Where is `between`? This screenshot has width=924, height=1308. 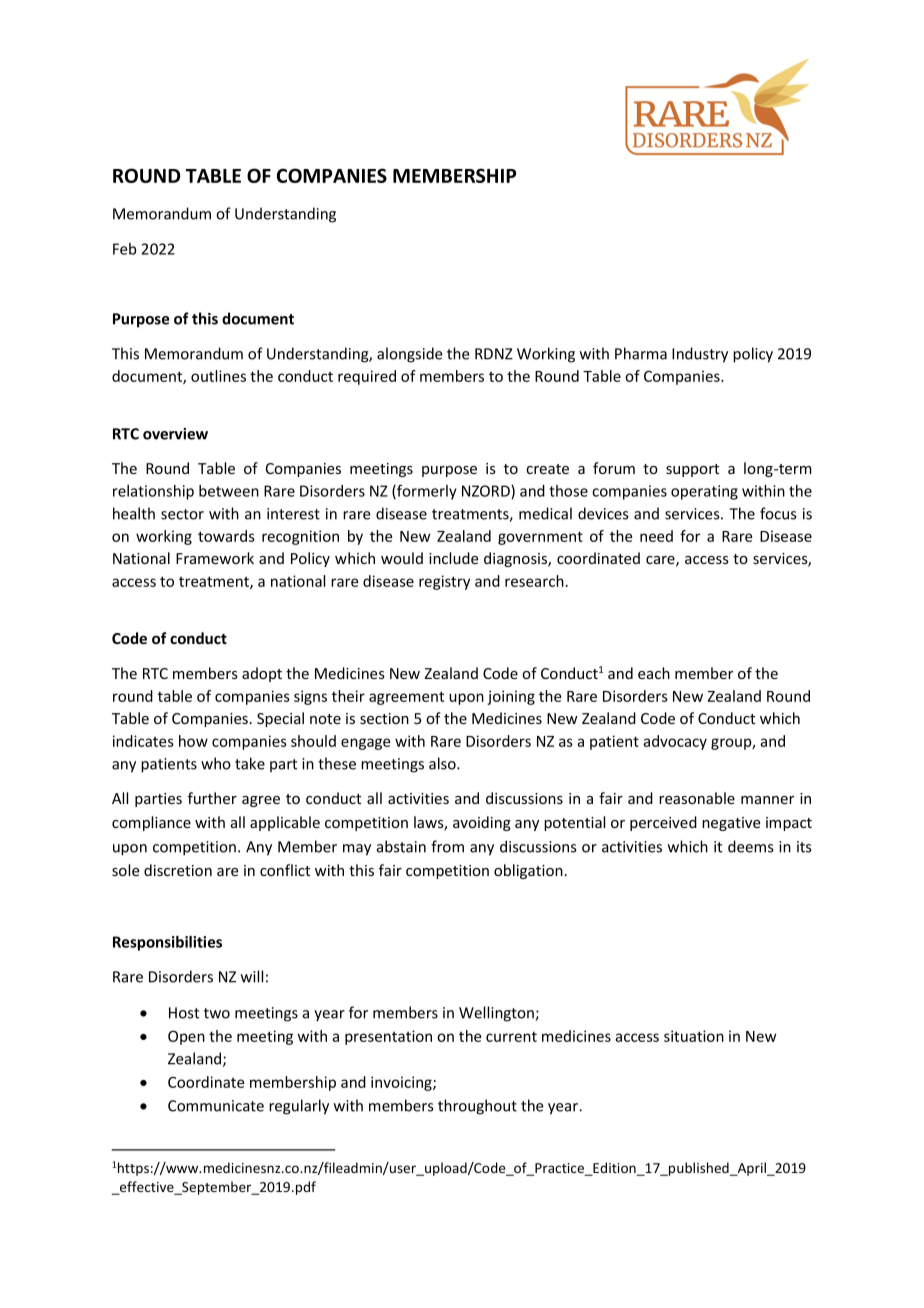 between is located at coordinates (229, 491).
